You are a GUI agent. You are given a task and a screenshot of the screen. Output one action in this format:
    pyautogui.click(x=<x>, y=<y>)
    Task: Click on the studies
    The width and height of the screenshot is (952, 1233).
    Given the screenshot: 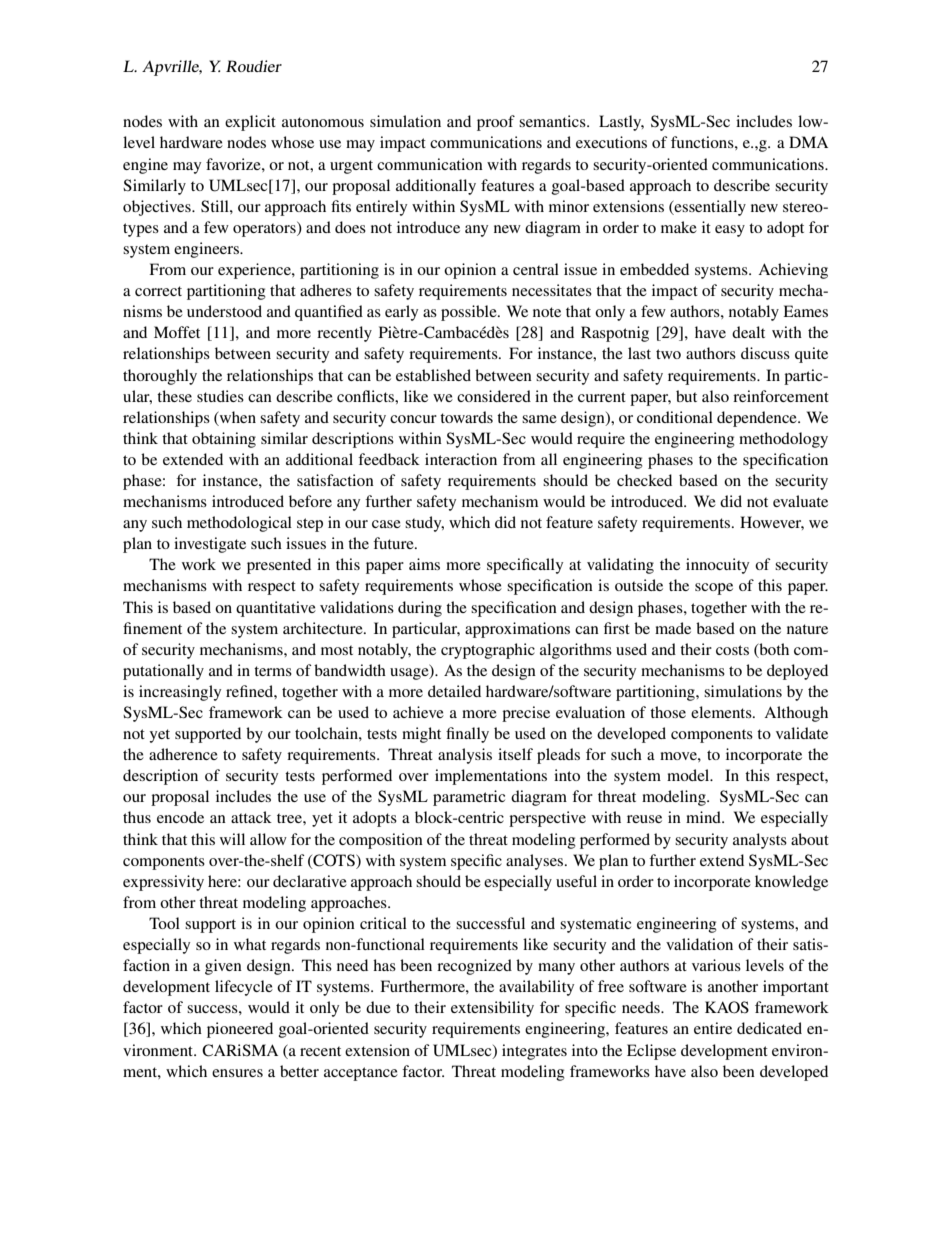 What is the action you would take?
    pyautogui.click(x=220, y=396)
